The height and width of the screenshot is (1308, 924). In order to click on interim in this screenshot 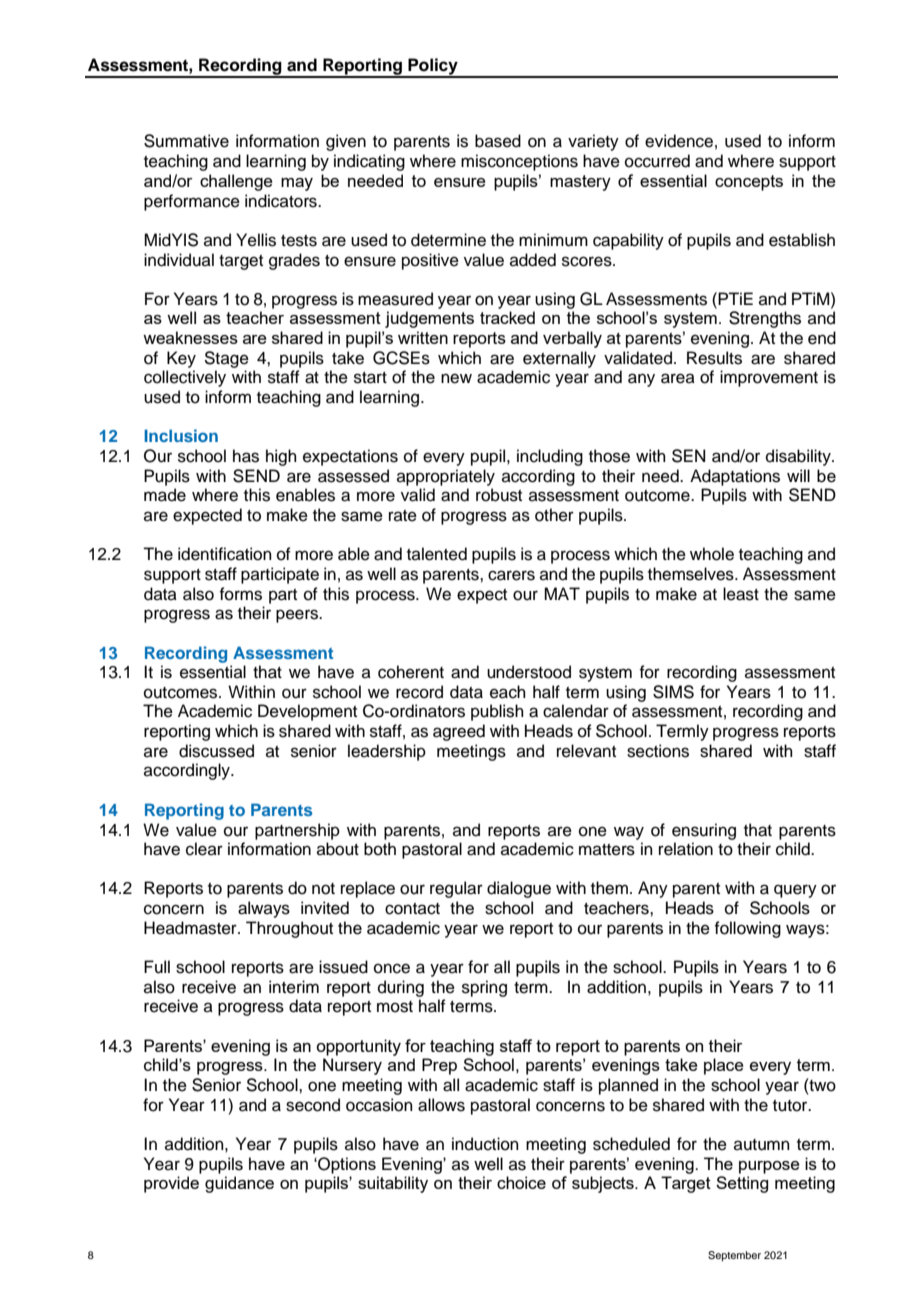, I will do `click(294, 987)`.
